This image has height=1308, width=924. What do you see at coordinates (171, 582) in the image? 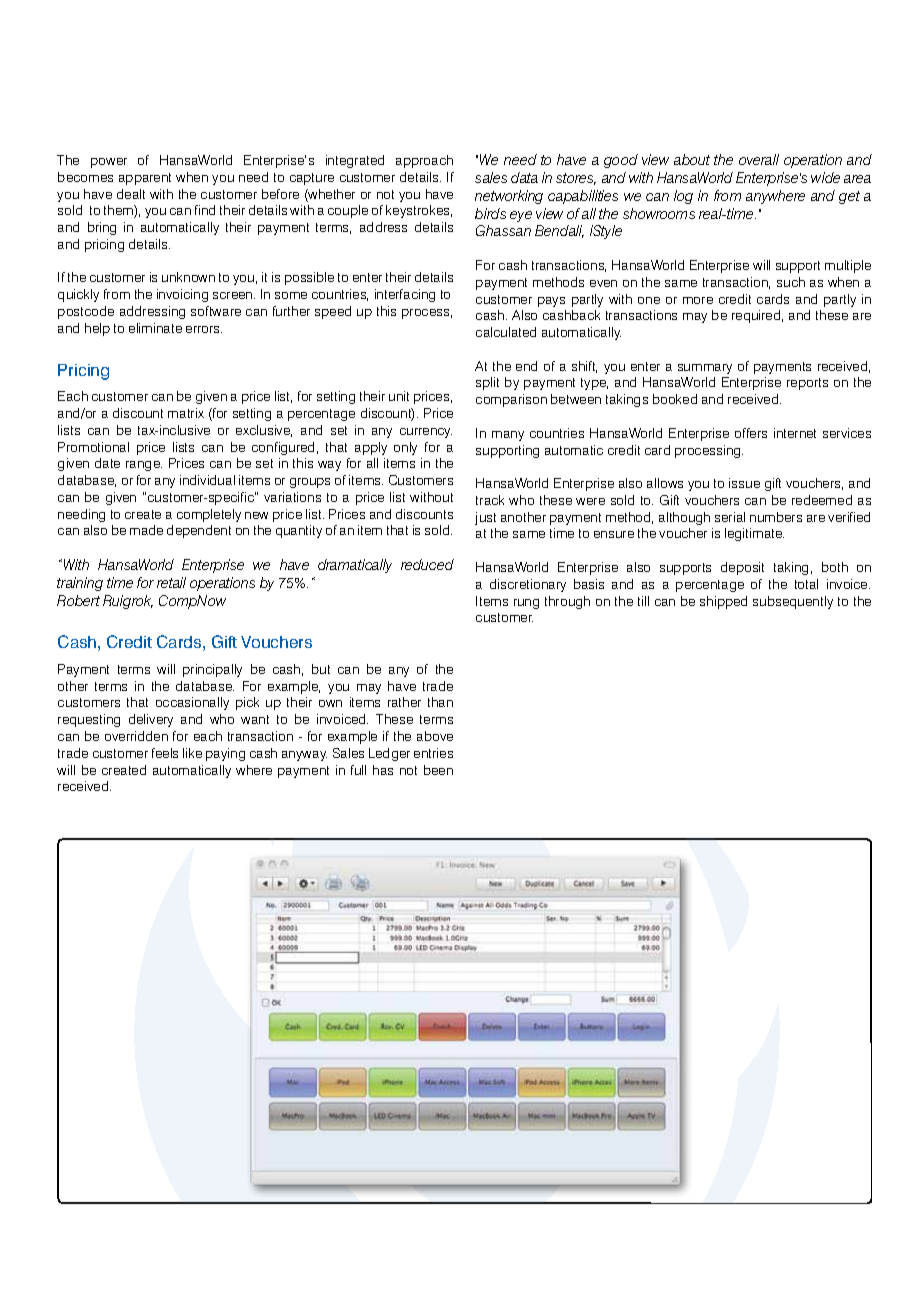
I see `retail` at bounding box center [171, 582].
